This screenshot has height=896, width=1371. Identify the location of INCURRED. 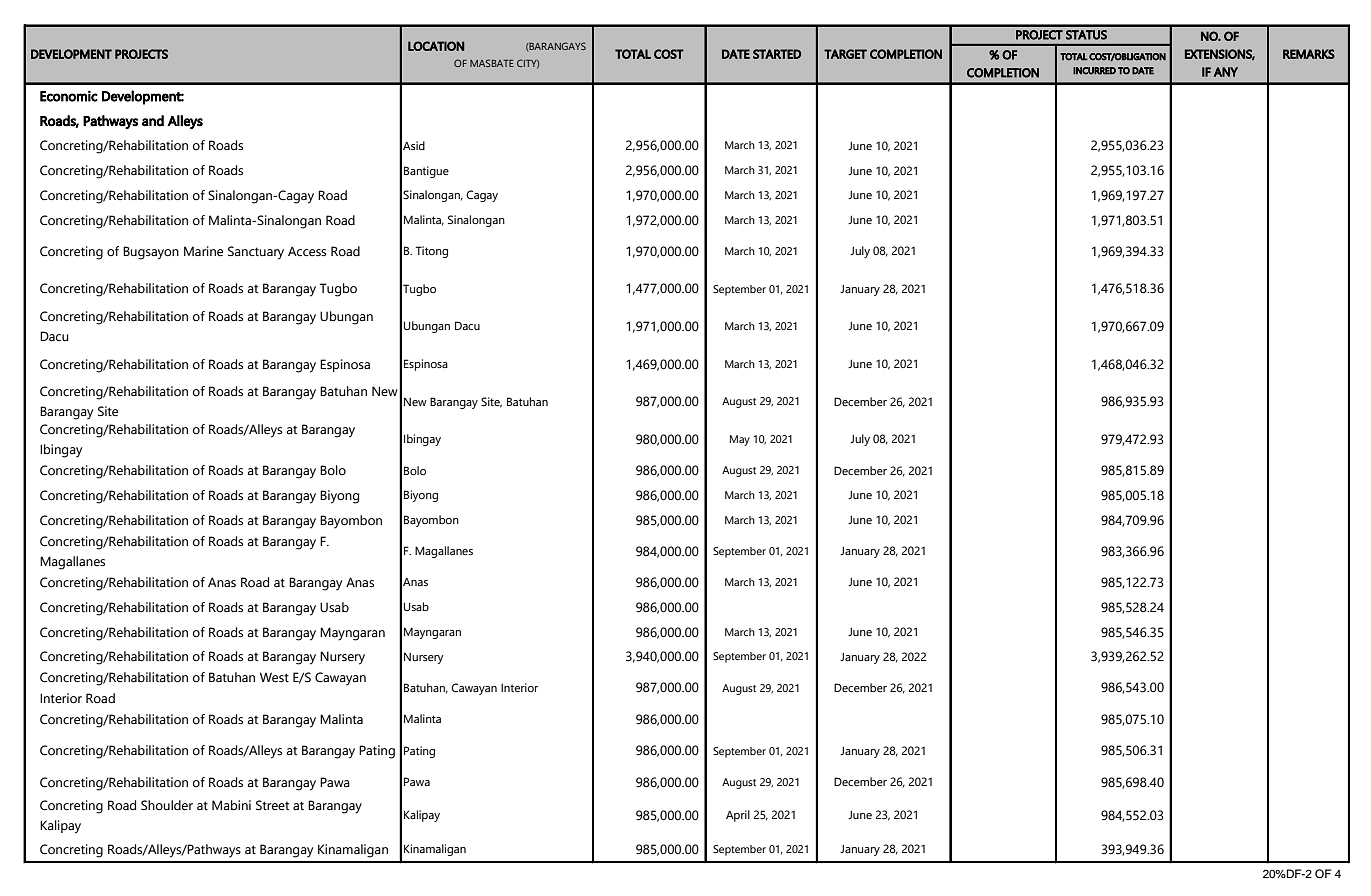
(1094, 71).
